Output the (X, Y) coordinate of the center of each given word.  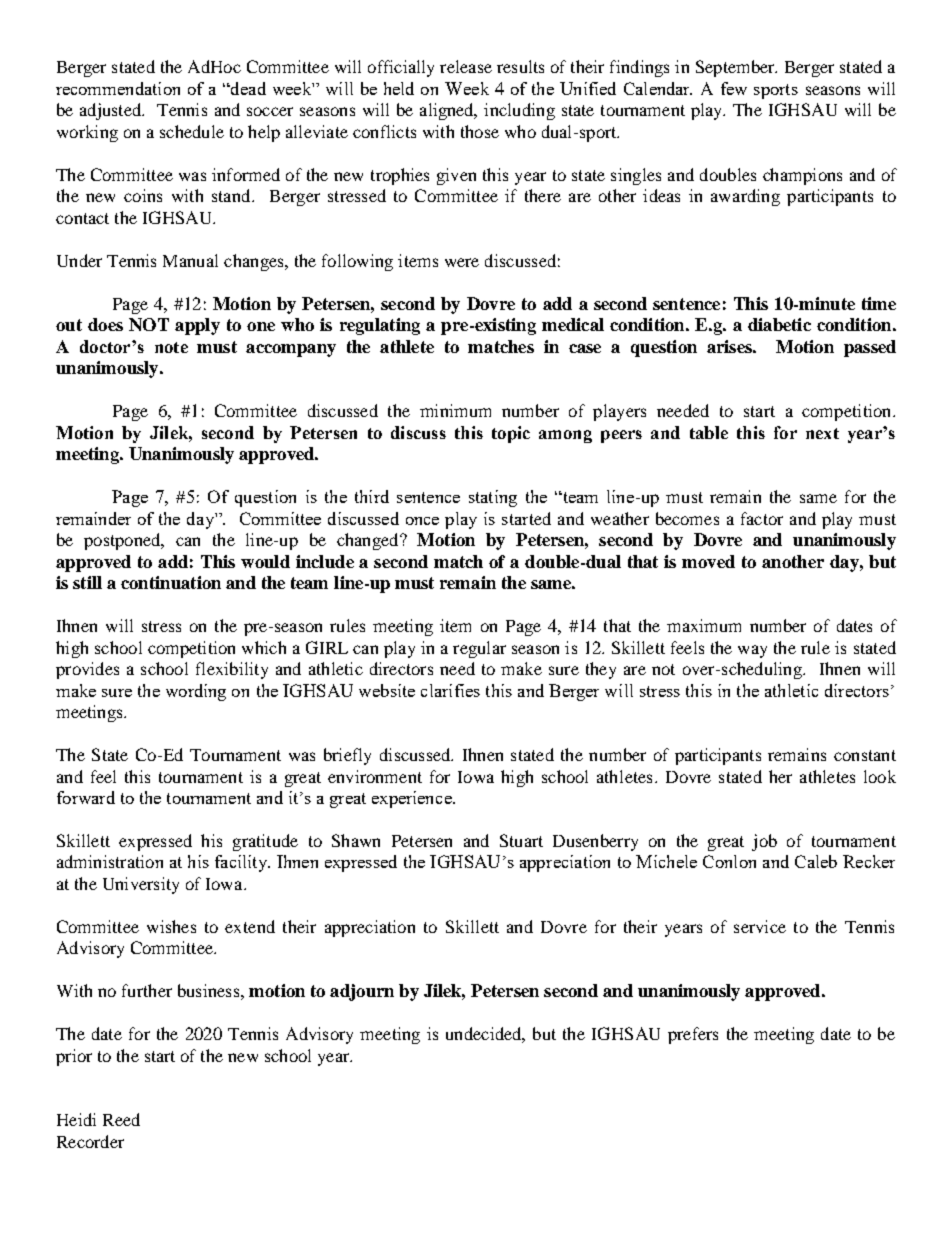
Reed (121, 1119)
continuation (171, 582)
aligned (448, 111)
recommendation (118, 88)
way (752, 651)
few (734, 88)
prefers (693, 1035)
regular (479, 649)
